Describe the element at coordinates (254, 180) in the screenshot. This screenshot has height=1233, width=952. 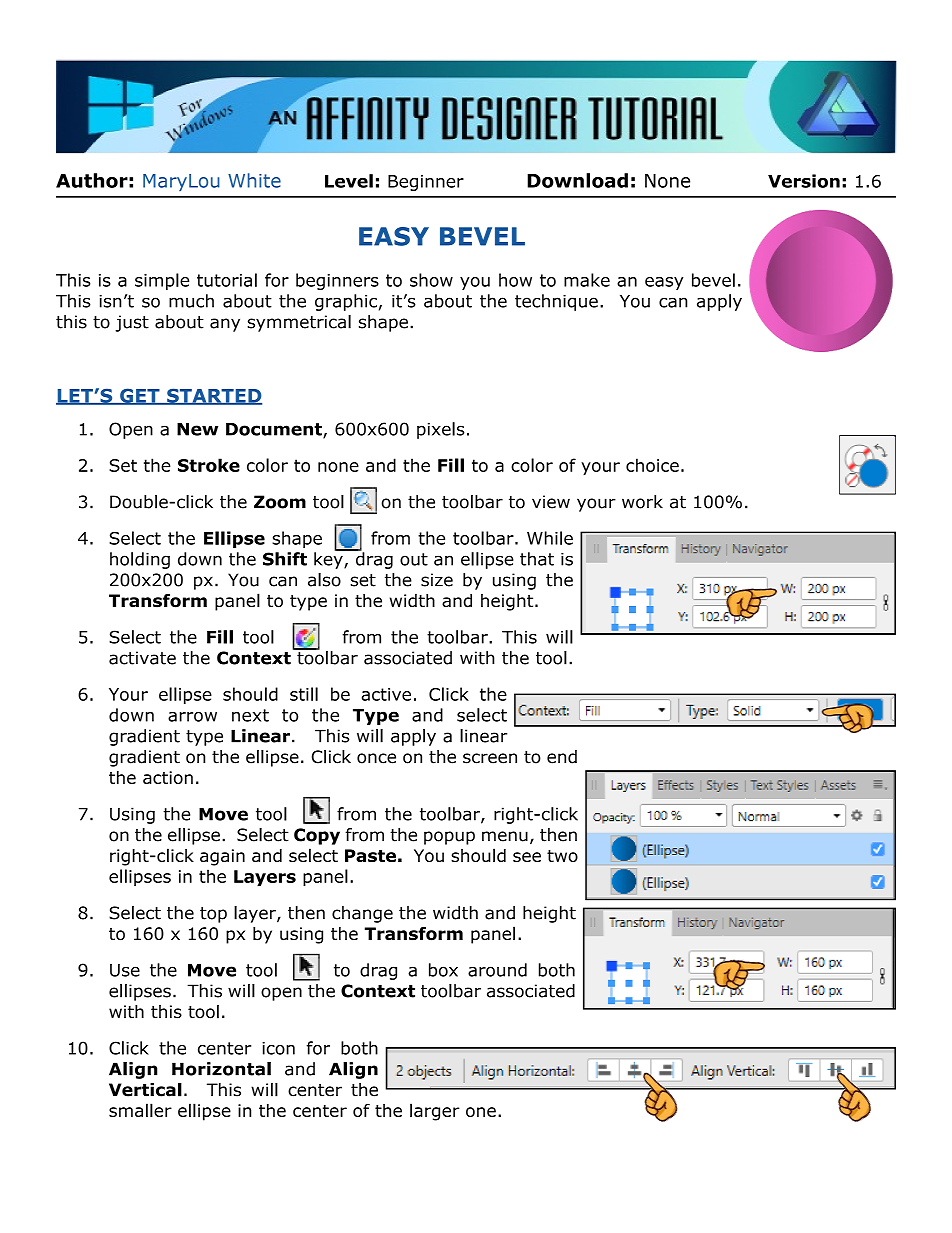
I see `White` at that location.
